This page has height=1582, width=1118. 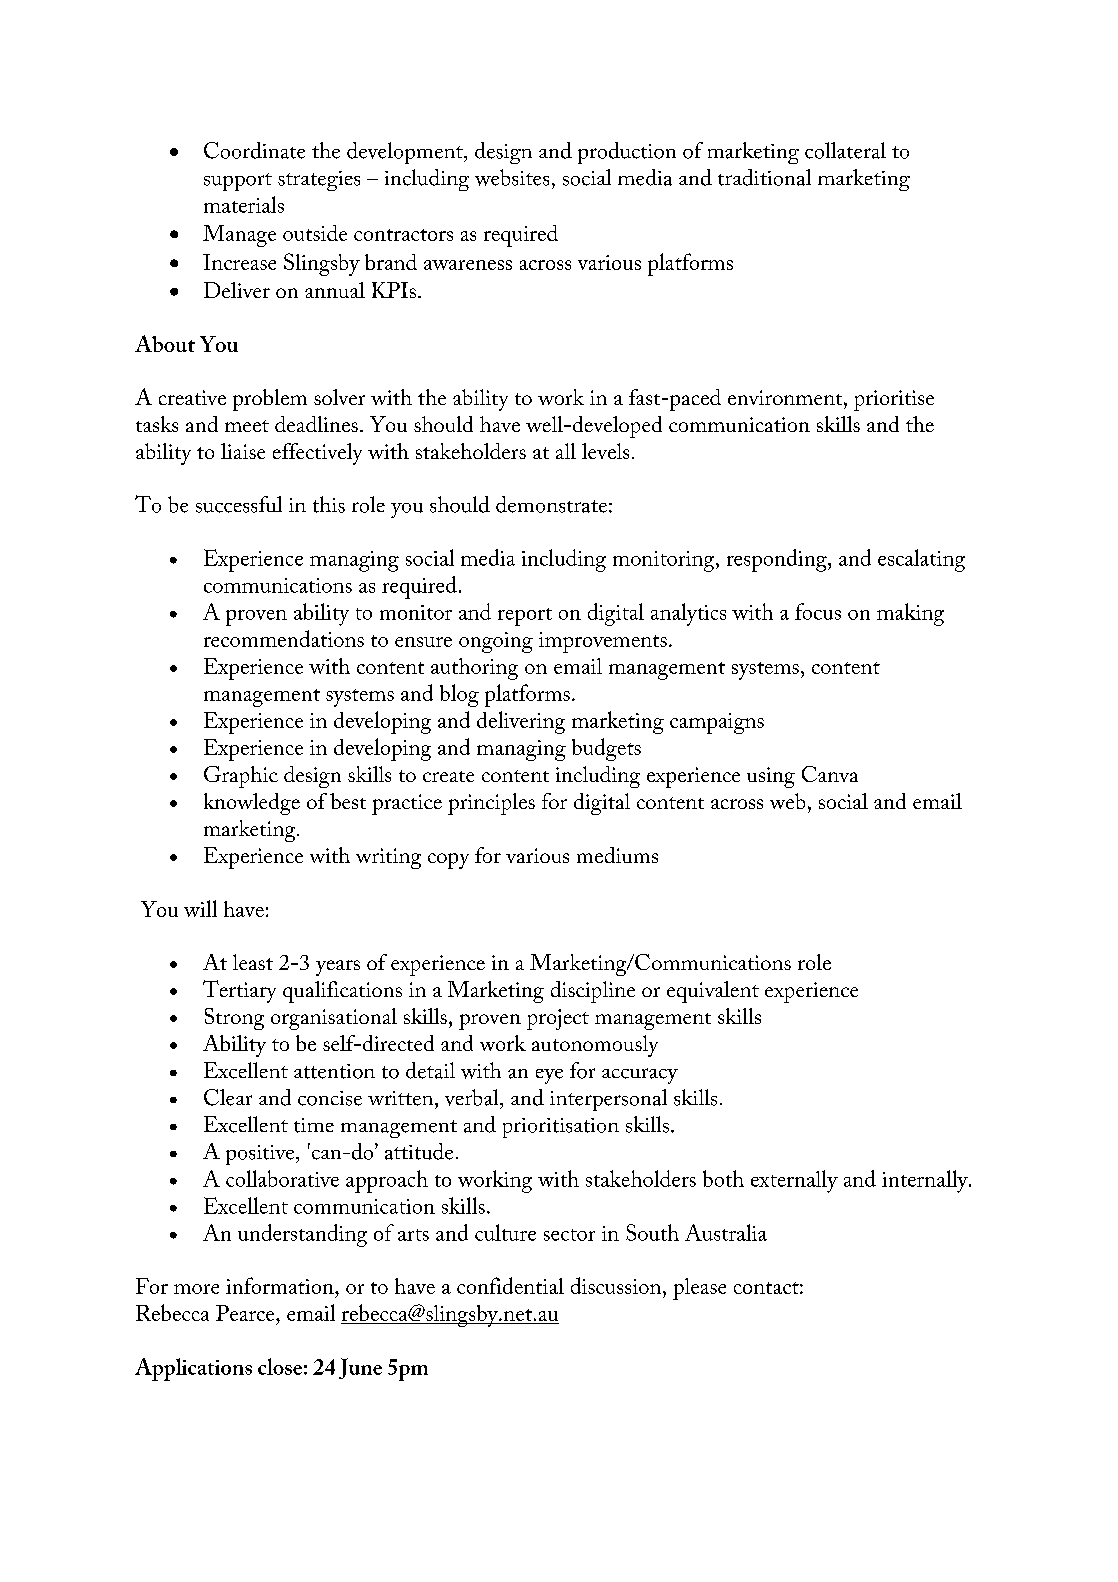 What do you see at coordinates (845, 150) in the page?
I see `collateral` at bounding box center [845, 150].
